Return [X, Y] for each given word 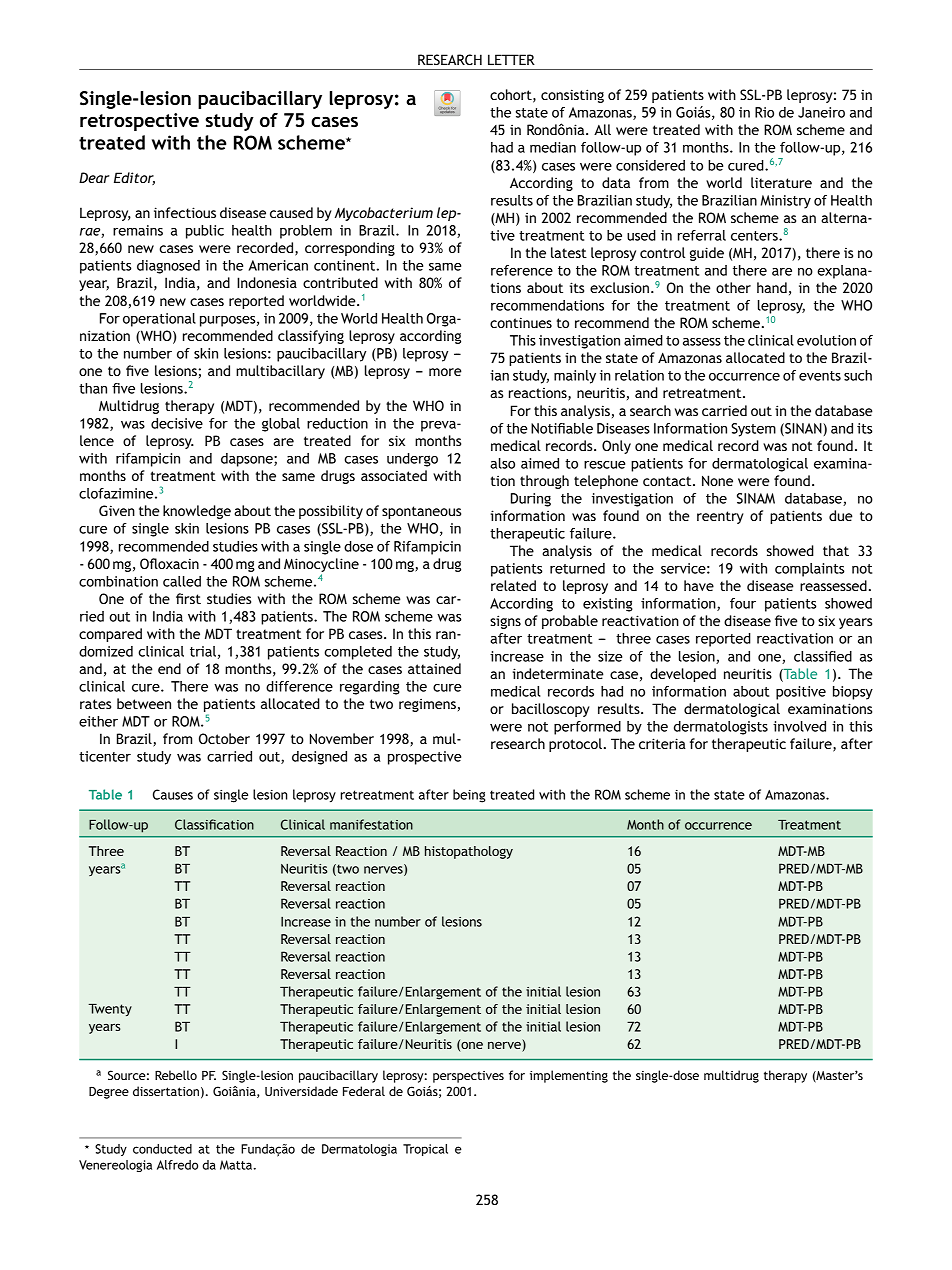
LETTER [511, 59]
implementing [569, 1076]
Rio [764, 112]
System [753, 430]
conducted [162, 1149]
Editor [134, 178]
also [502, 463]
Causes [173, 794]
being [469, 796]
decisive [177, 423]
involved [799, 726]
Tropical [425, 1150]
